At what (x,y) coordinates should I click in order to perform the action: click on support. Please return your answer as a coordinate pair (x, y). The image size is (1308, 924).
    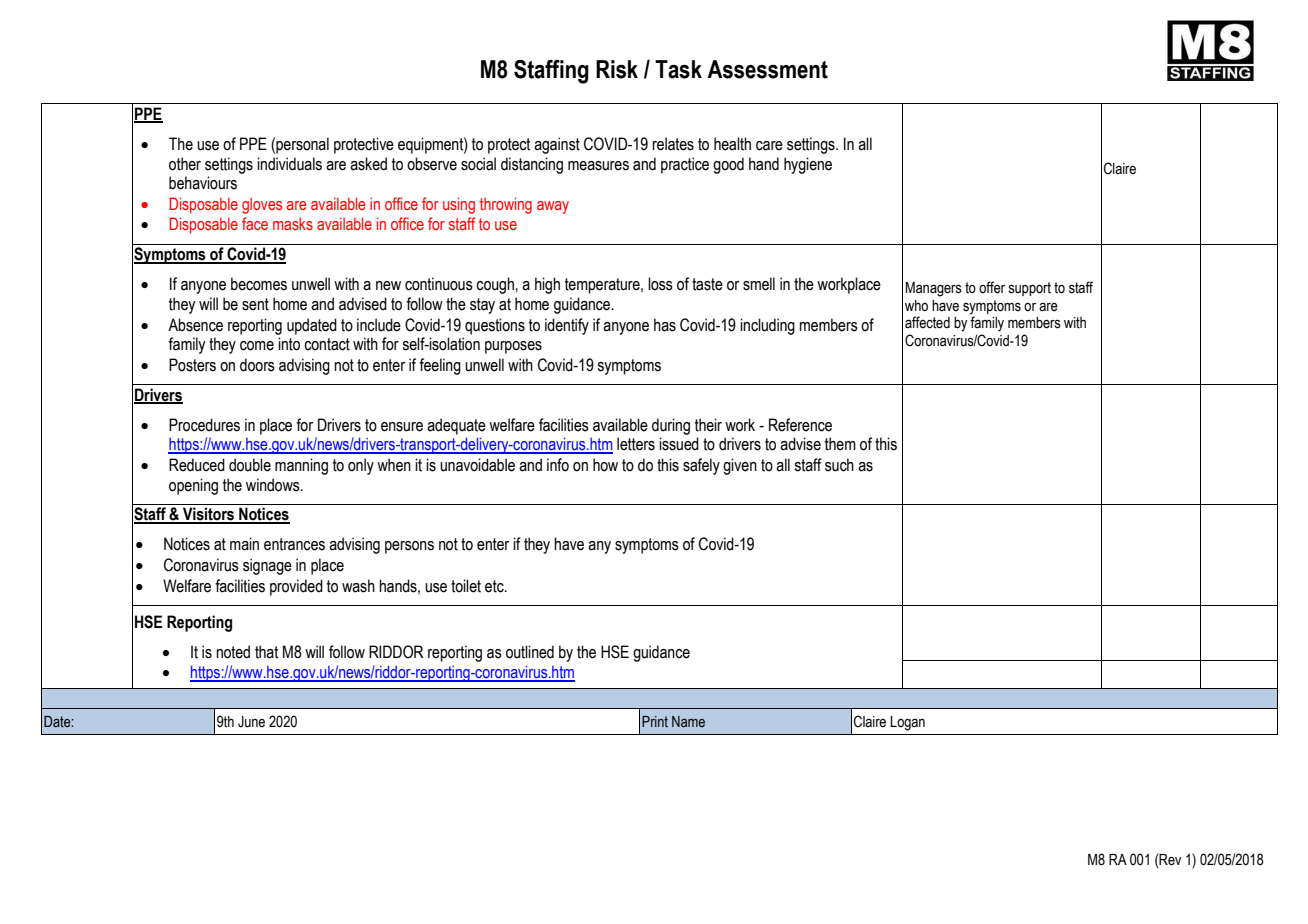
    Looking at the image, I should click on (1030, 289).
